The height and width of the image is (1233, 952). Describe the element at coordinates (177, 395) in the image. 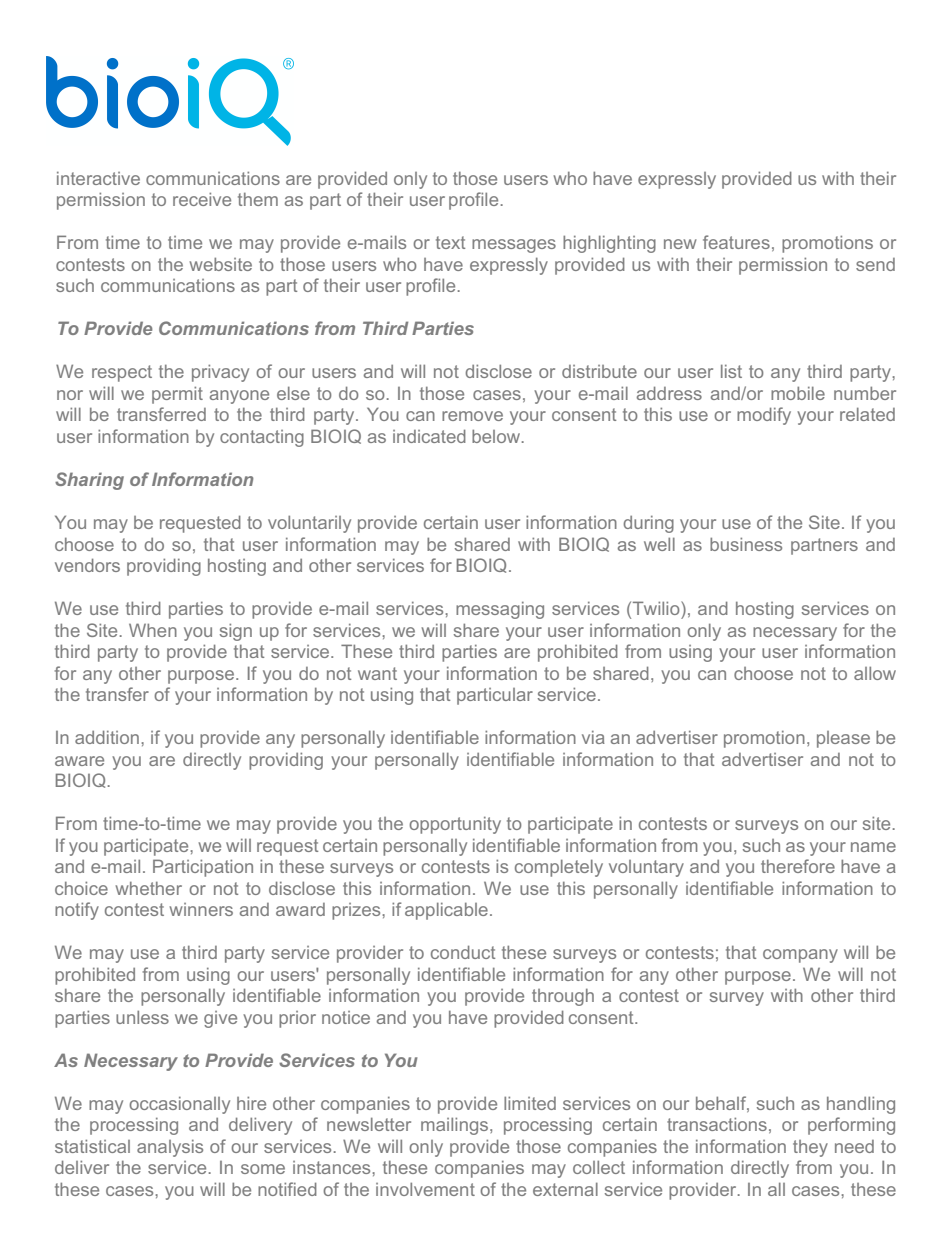

I see `permit` at that location.
